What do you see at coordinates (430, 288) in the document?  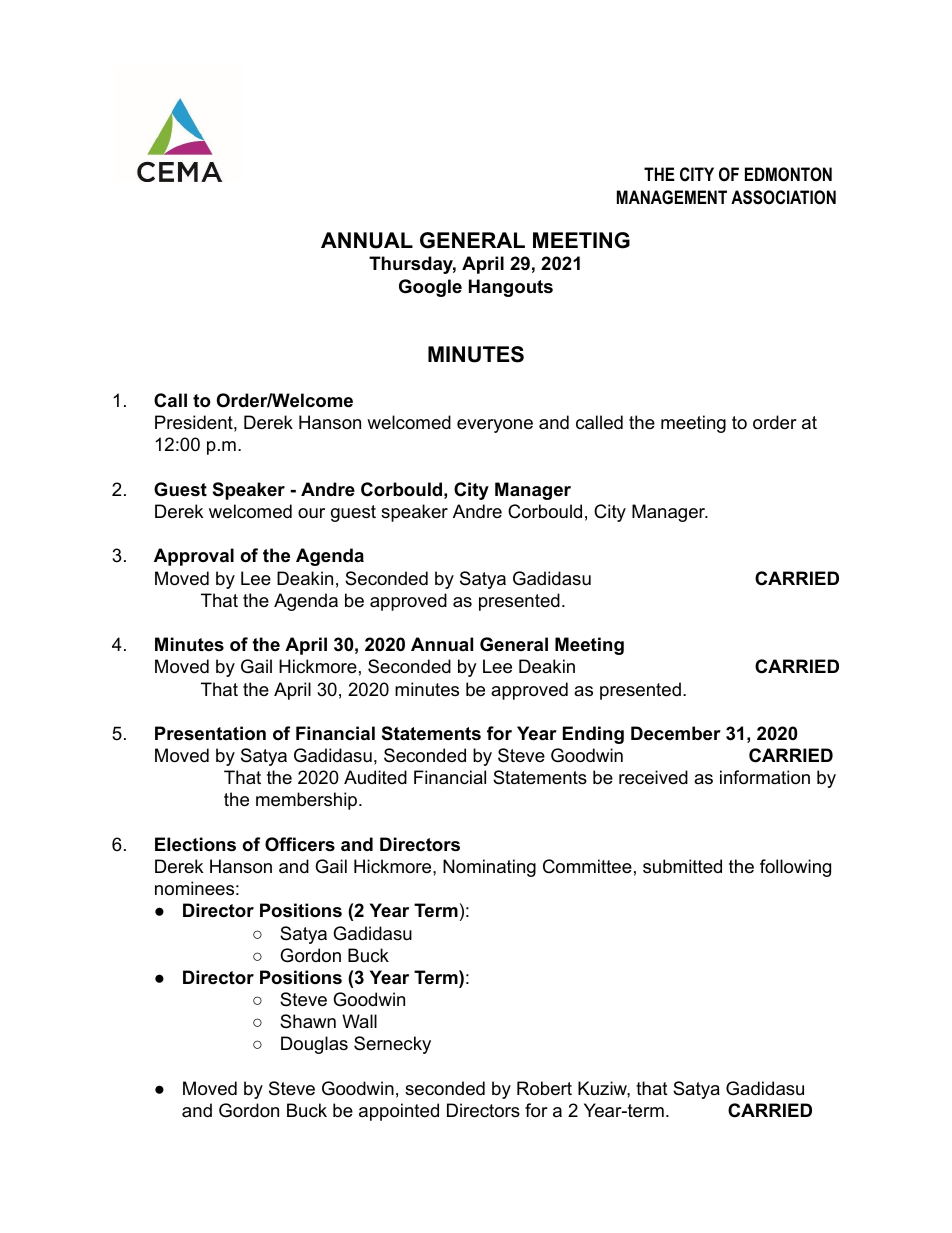 I see `Google` at bounding box center [430, 288].
